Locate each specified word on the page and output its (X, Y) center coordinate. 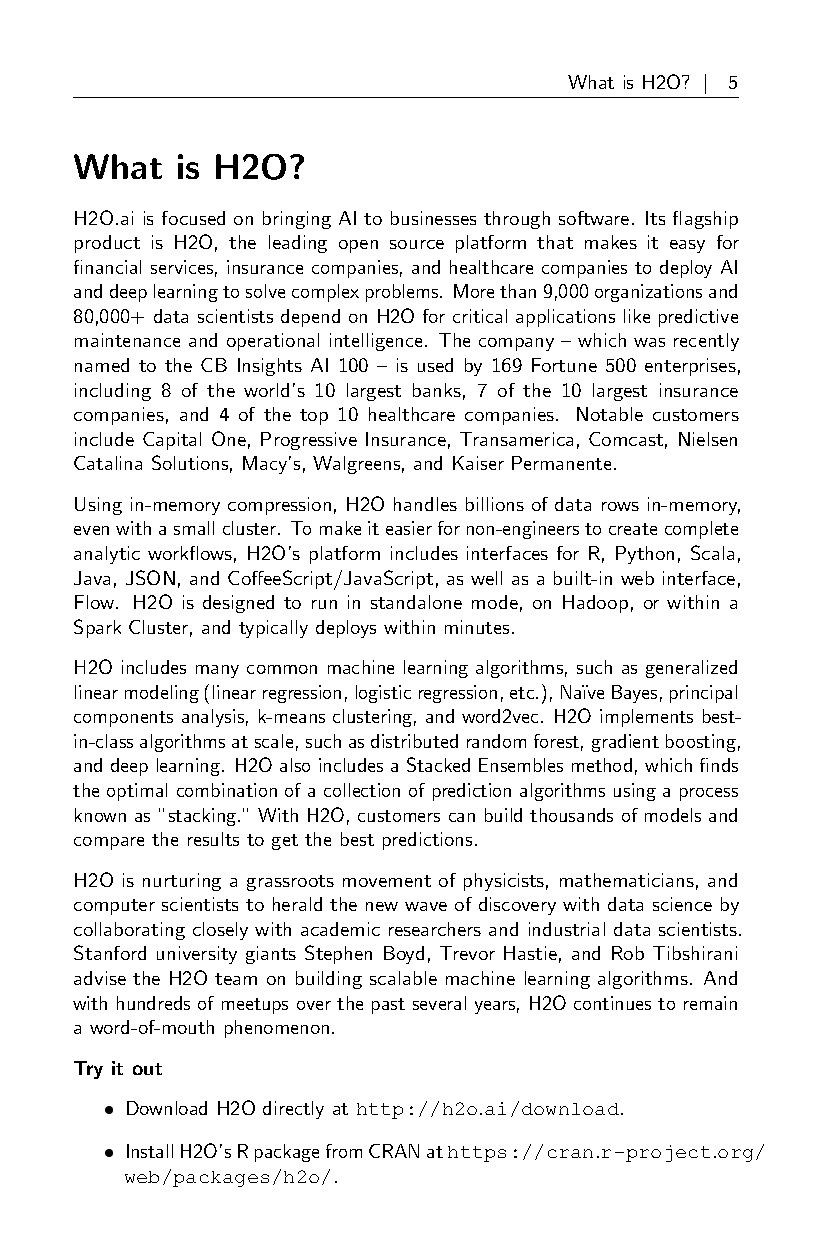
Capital (172, 441)
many (217, 671)
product (107, 244)
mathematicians (627, 880)
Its (655, 218)
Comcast (626, 439)
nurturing (182, 882)
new (382, 906)
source (417, 244)
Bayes (634, 694)
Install (150, 1151)
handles (425, 504)
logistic (383, 694)
